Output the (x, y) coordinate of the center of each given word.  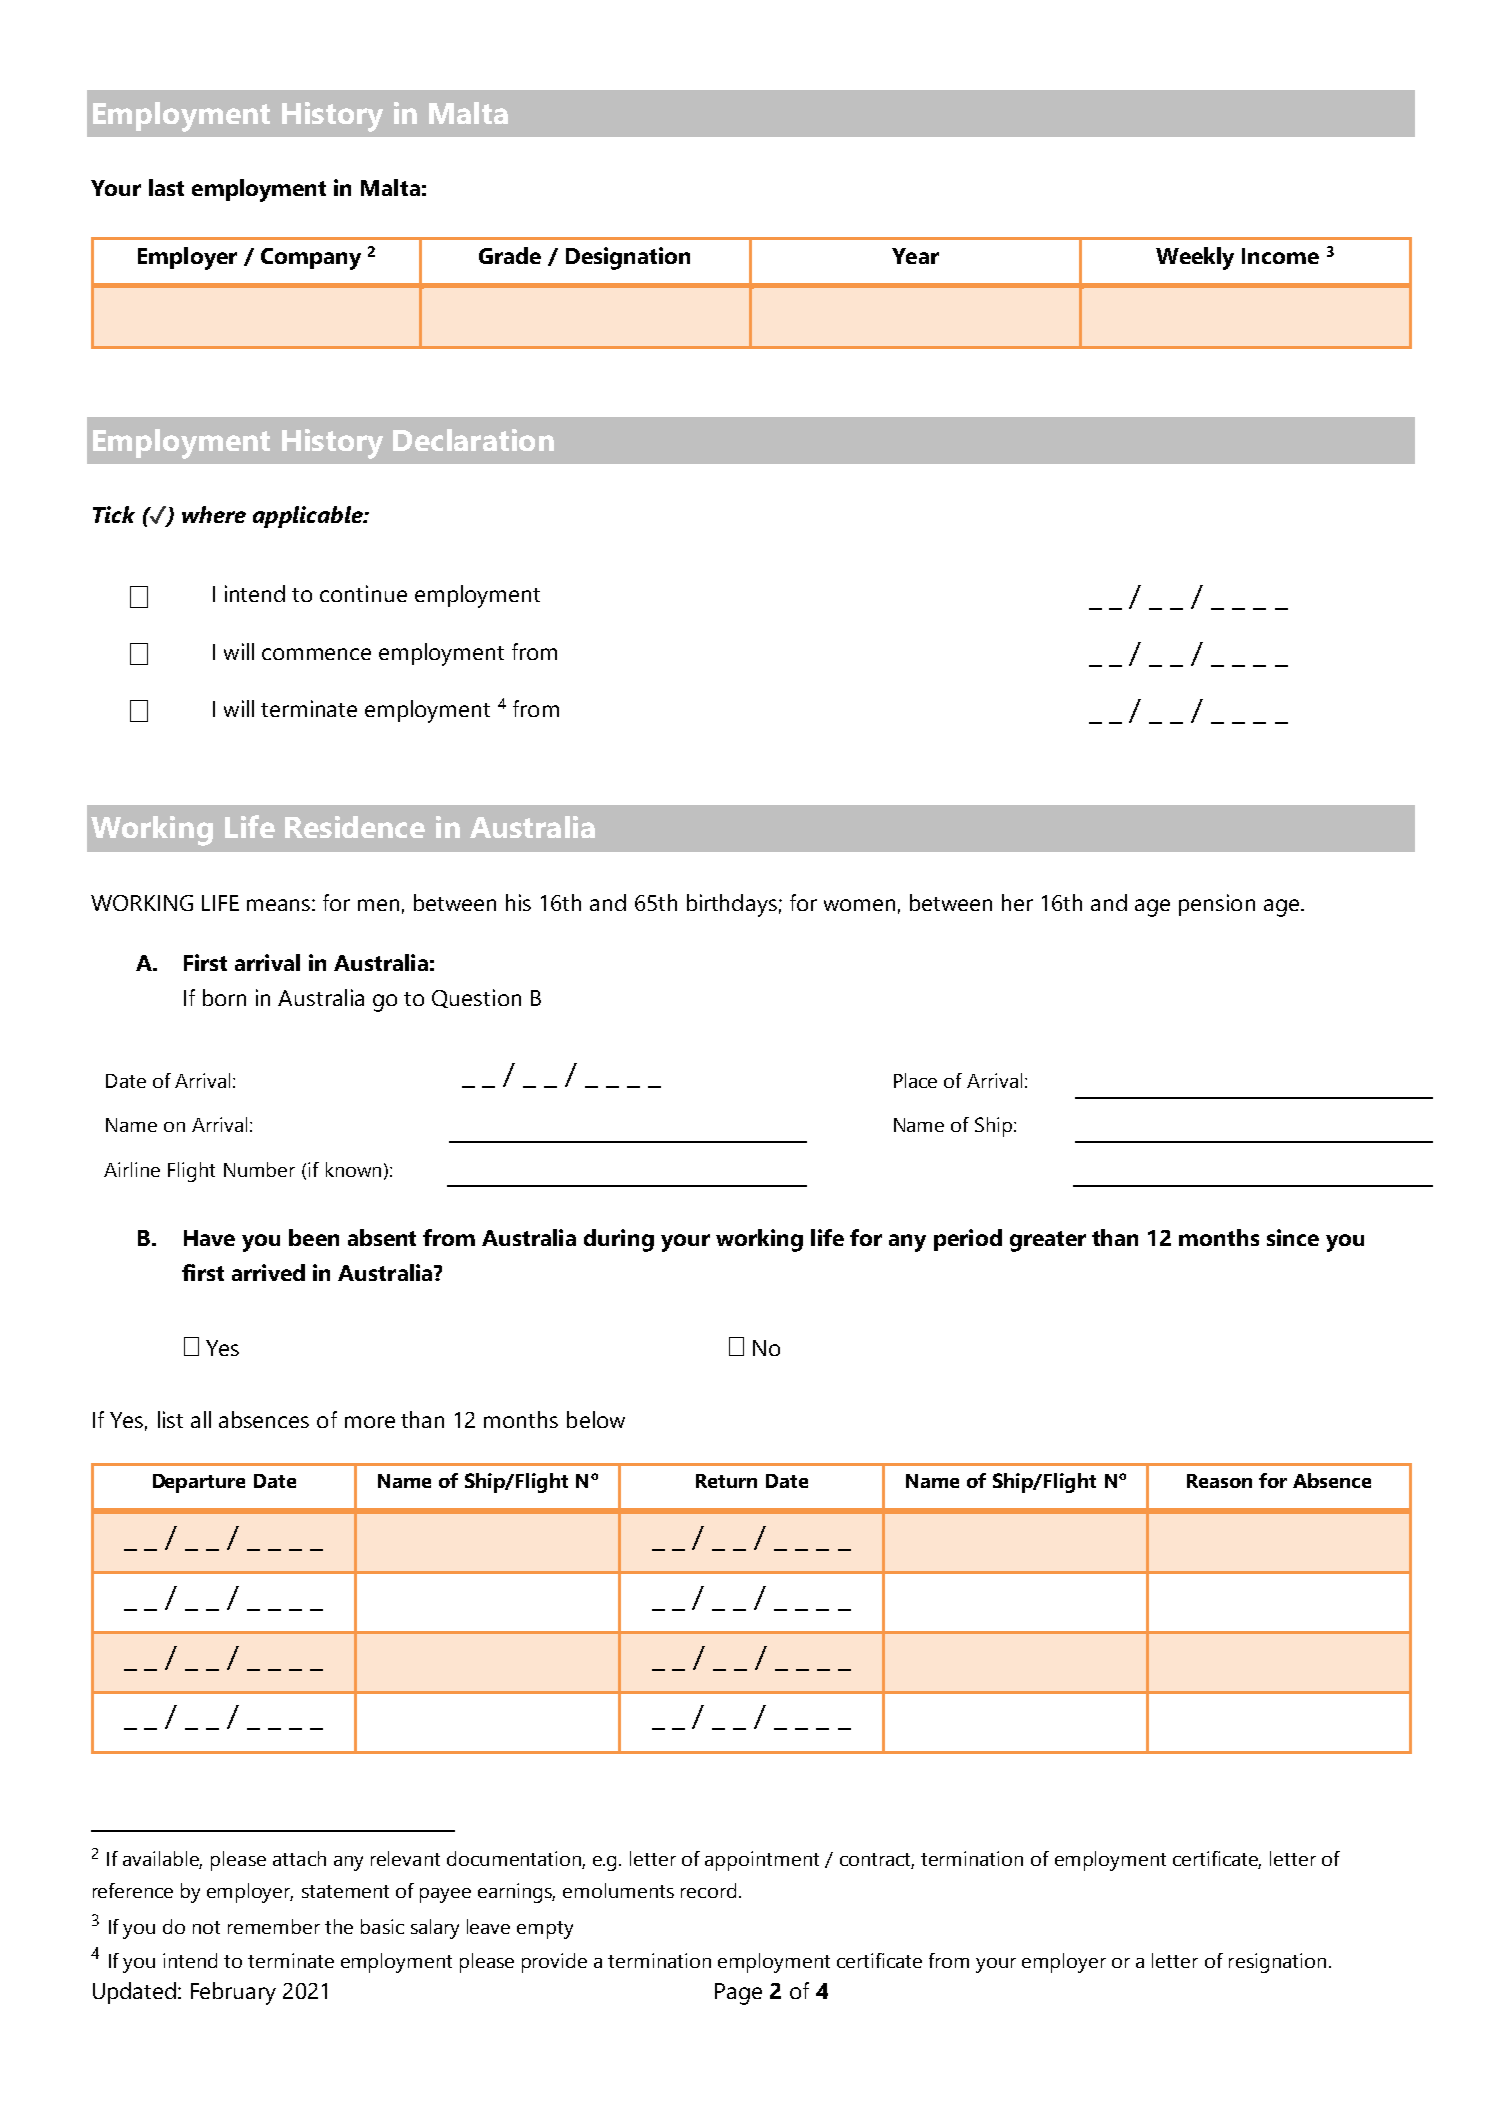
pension (1217, 905)
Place (915, 1080)
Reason (1219, 1481)
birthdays (732, 905)
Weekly (1195, 258)
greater (1048, 1241)
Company (311, 259)
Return (726, 1481)
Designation (628, 258)
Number (259, 1169)
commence (316, 654)
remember (274, 1926)
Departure (199, 1483)
